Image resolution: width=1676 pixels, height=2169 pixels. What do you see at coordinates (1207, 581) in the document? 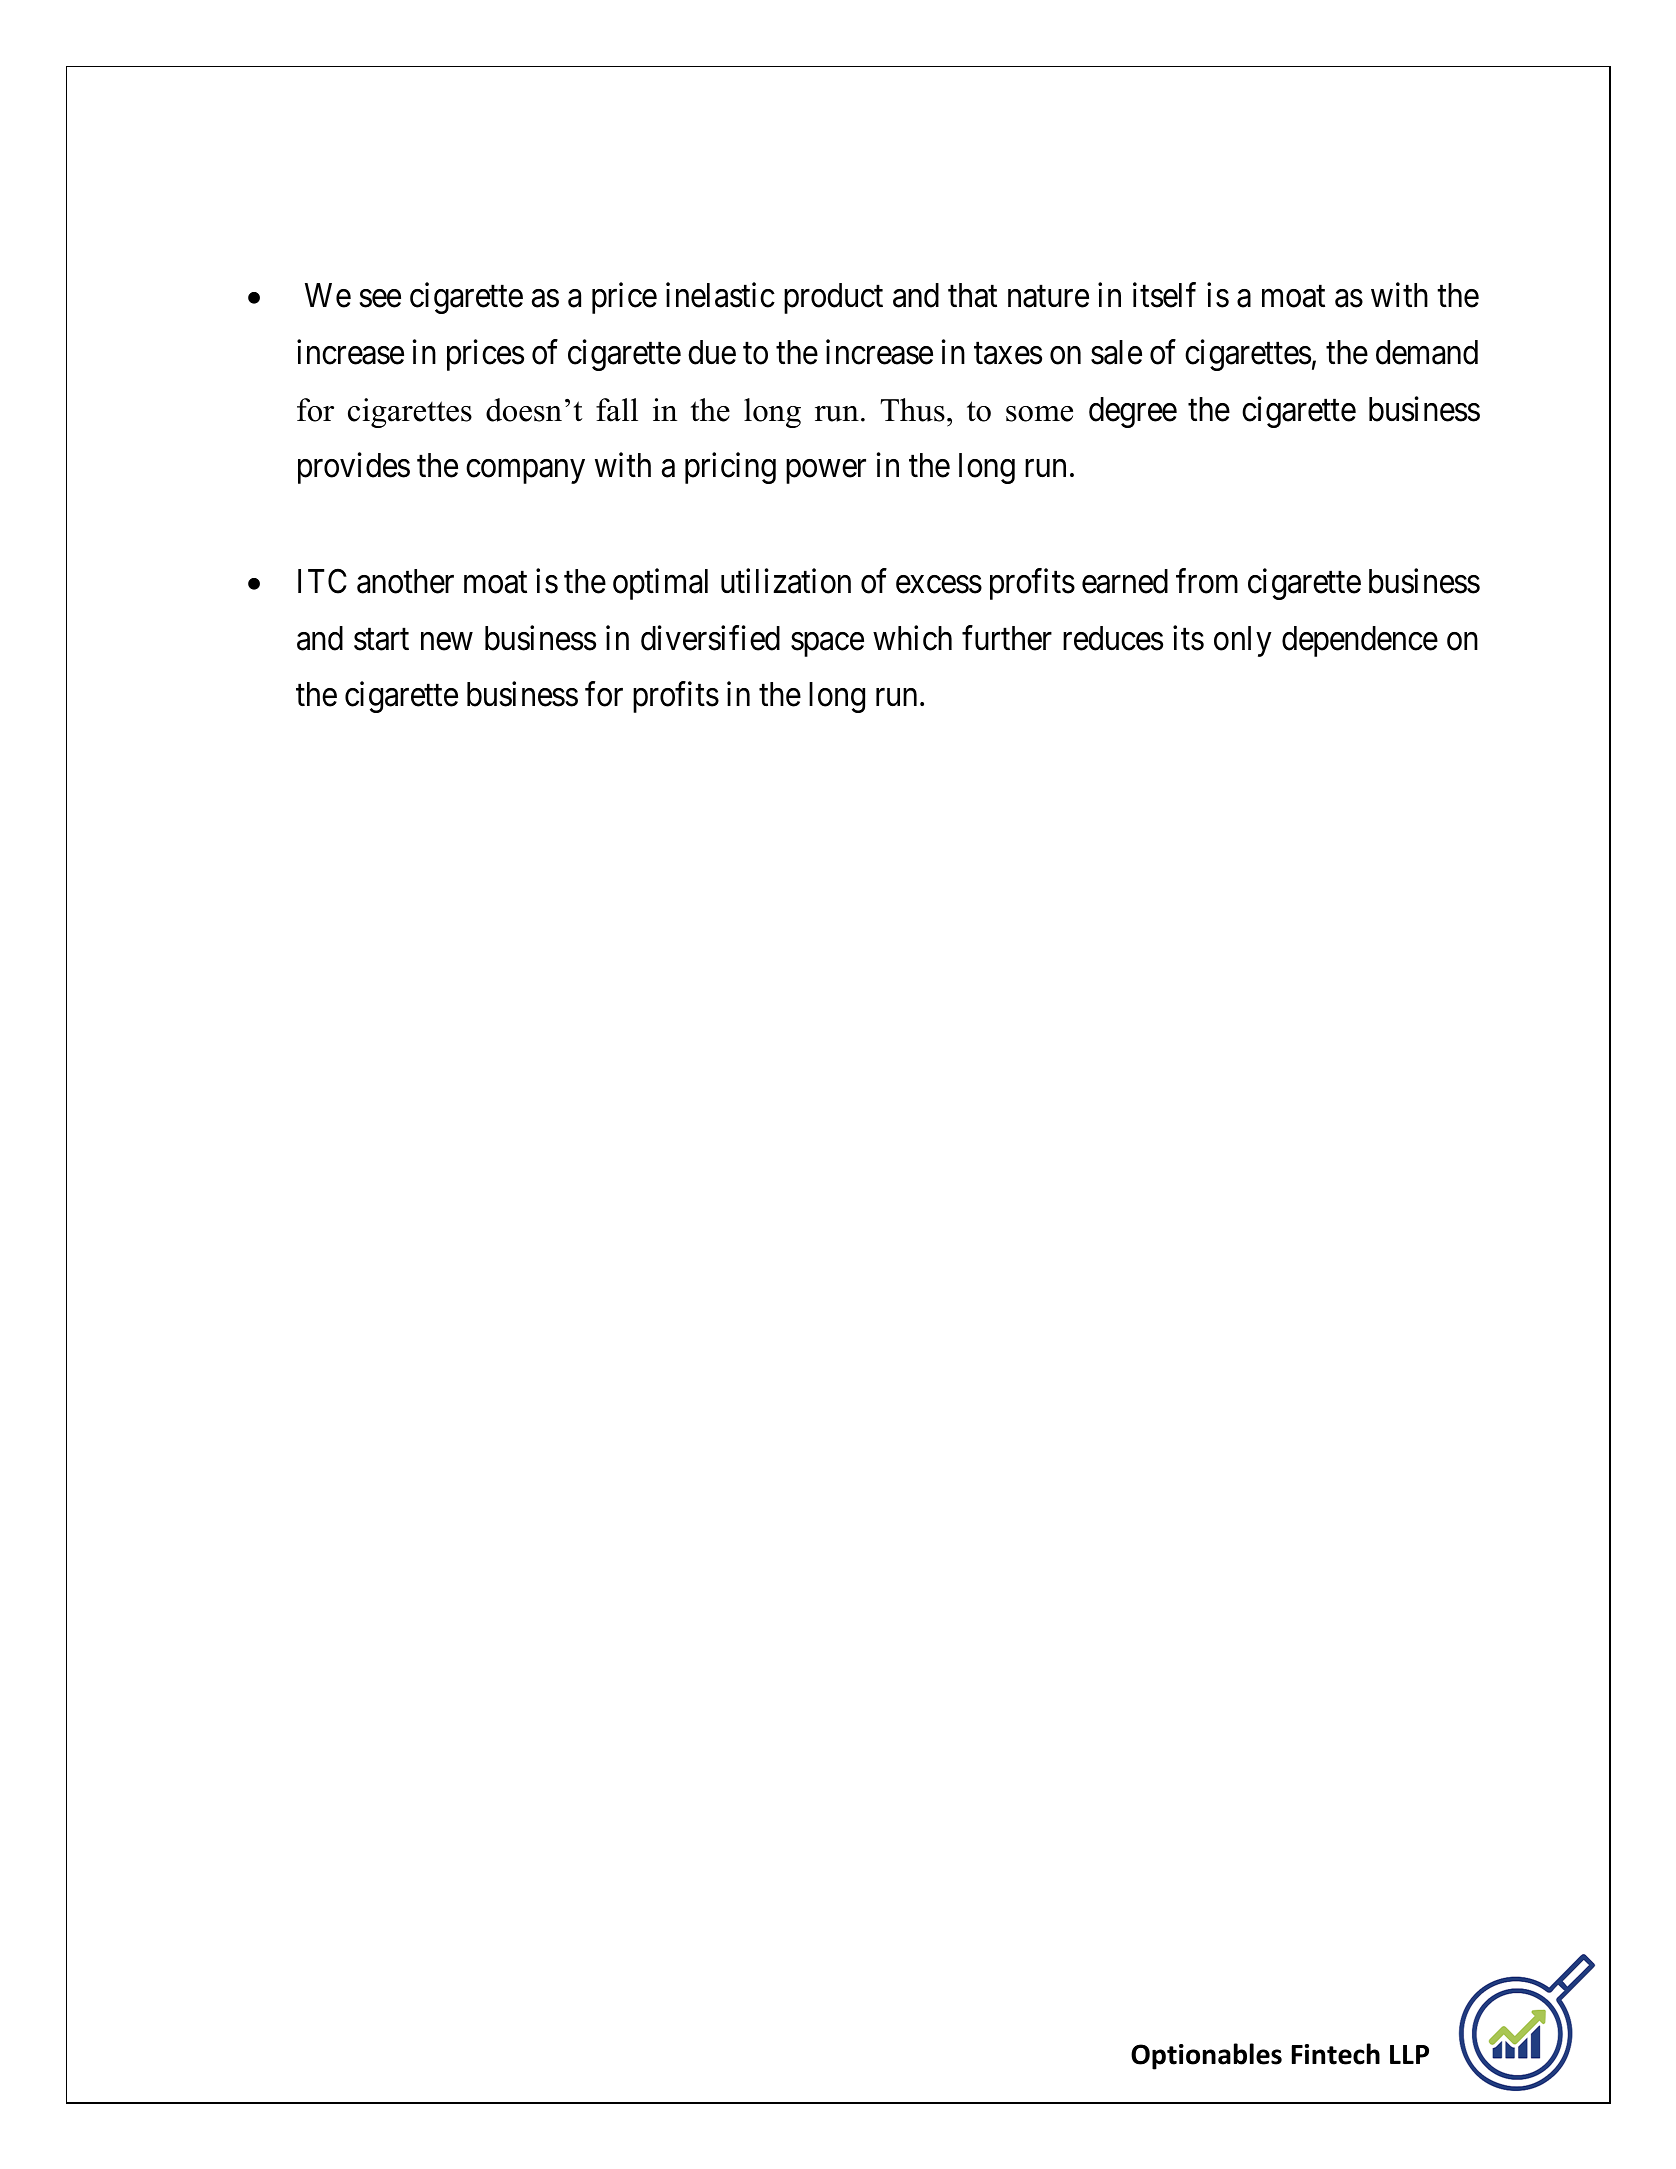
I see `from` at bounding box center [1207, 581].
